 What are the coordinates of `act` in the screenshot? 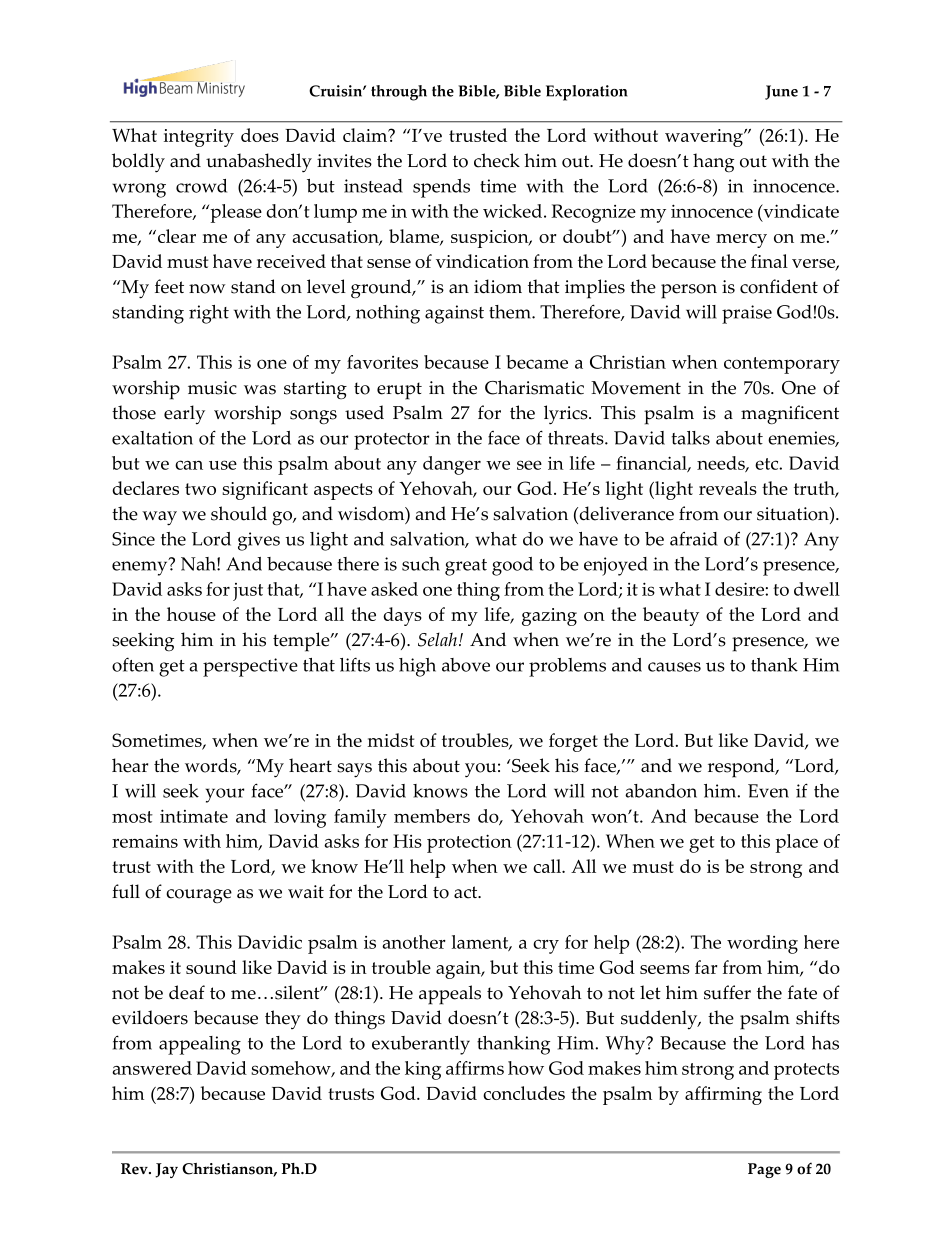 It's located at (467, 892).
